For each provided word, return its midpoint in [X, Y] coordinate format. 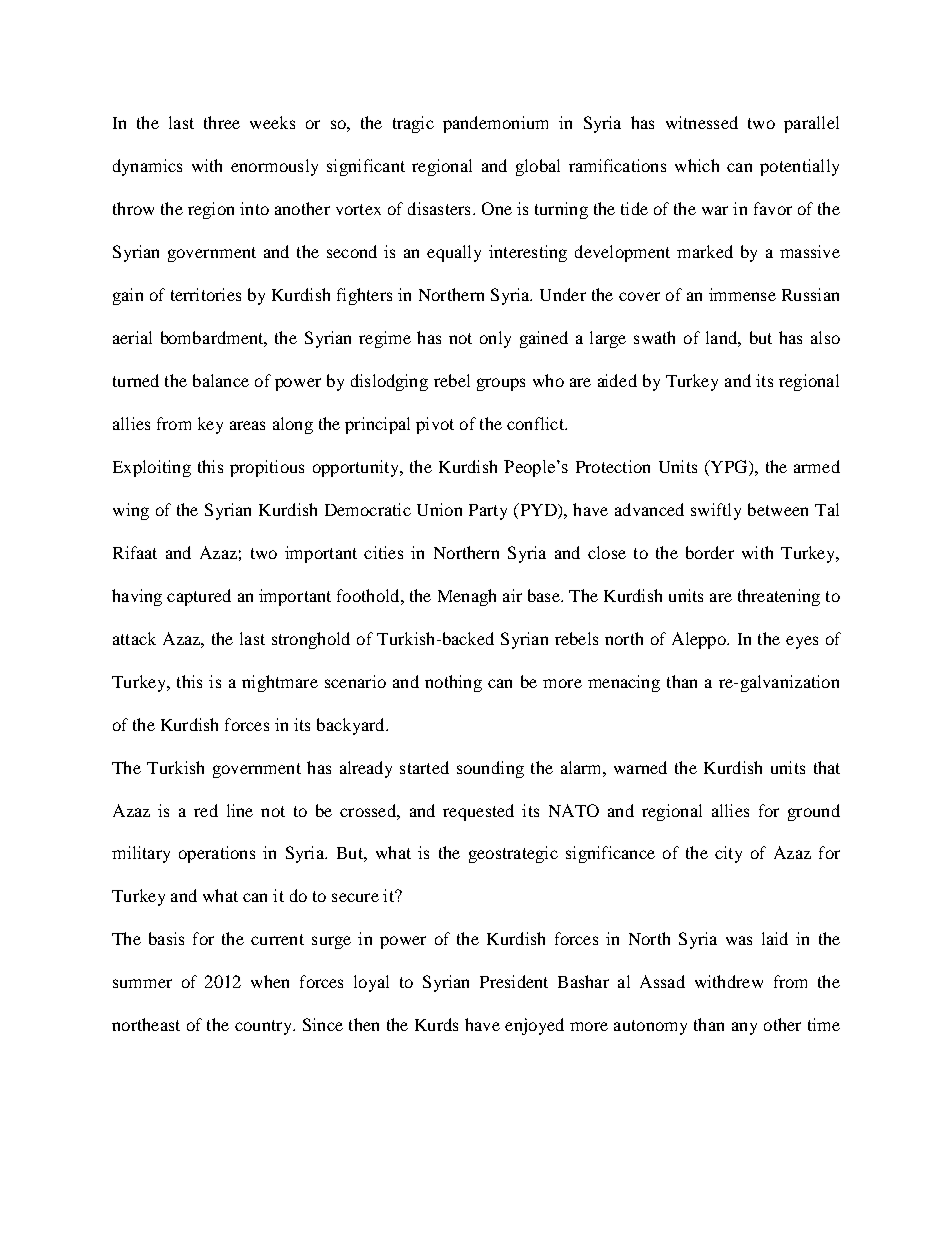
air [512, 595]
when [270, 981]
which [697, 165]
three [222, 122]
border [710, 552]
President [514, 981]
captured [199, 597]
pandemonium [495, 124]
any [744, 1028]
